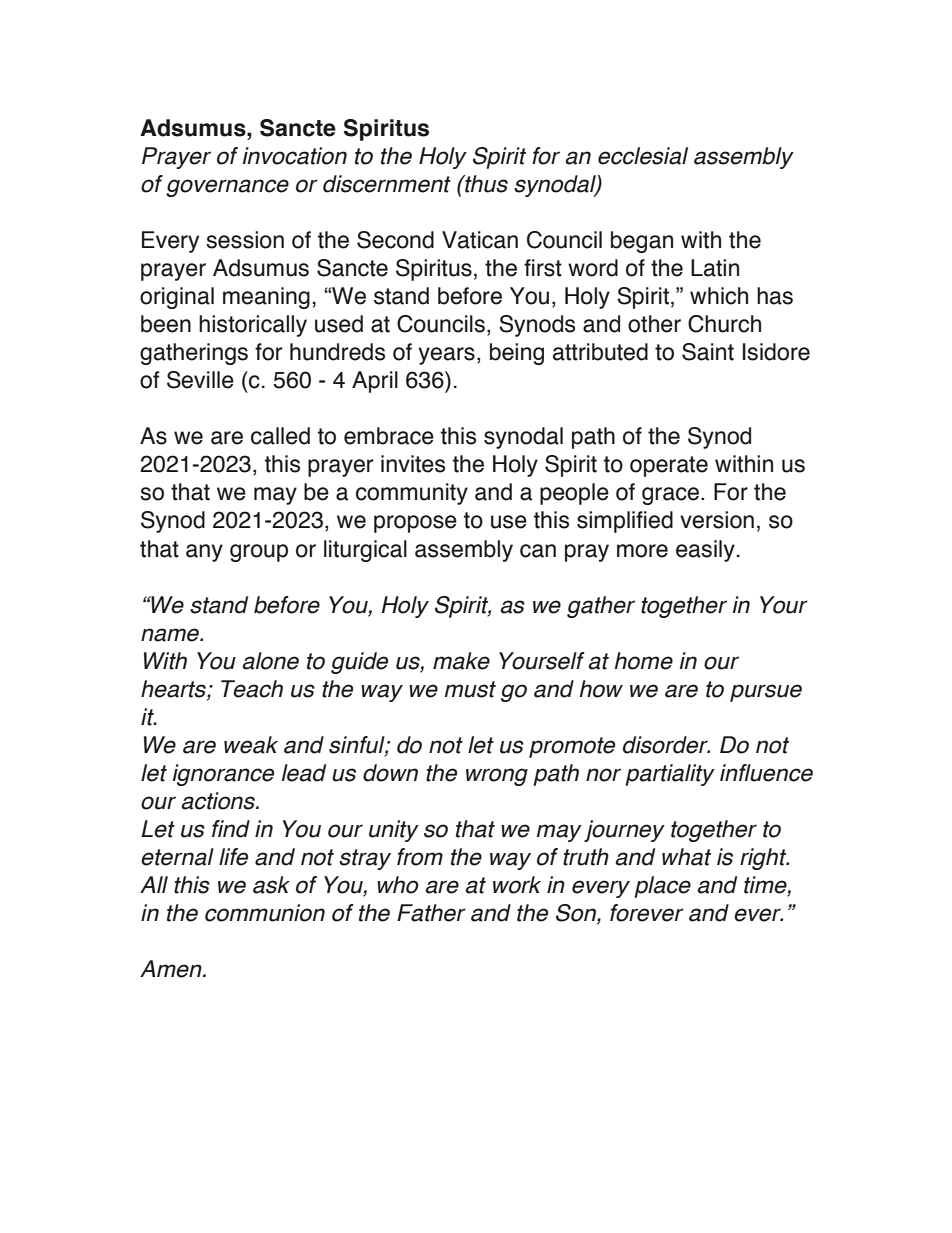  Describe the element at coordinates (669, 466) in the screenshot. I see `operate` at that location.
